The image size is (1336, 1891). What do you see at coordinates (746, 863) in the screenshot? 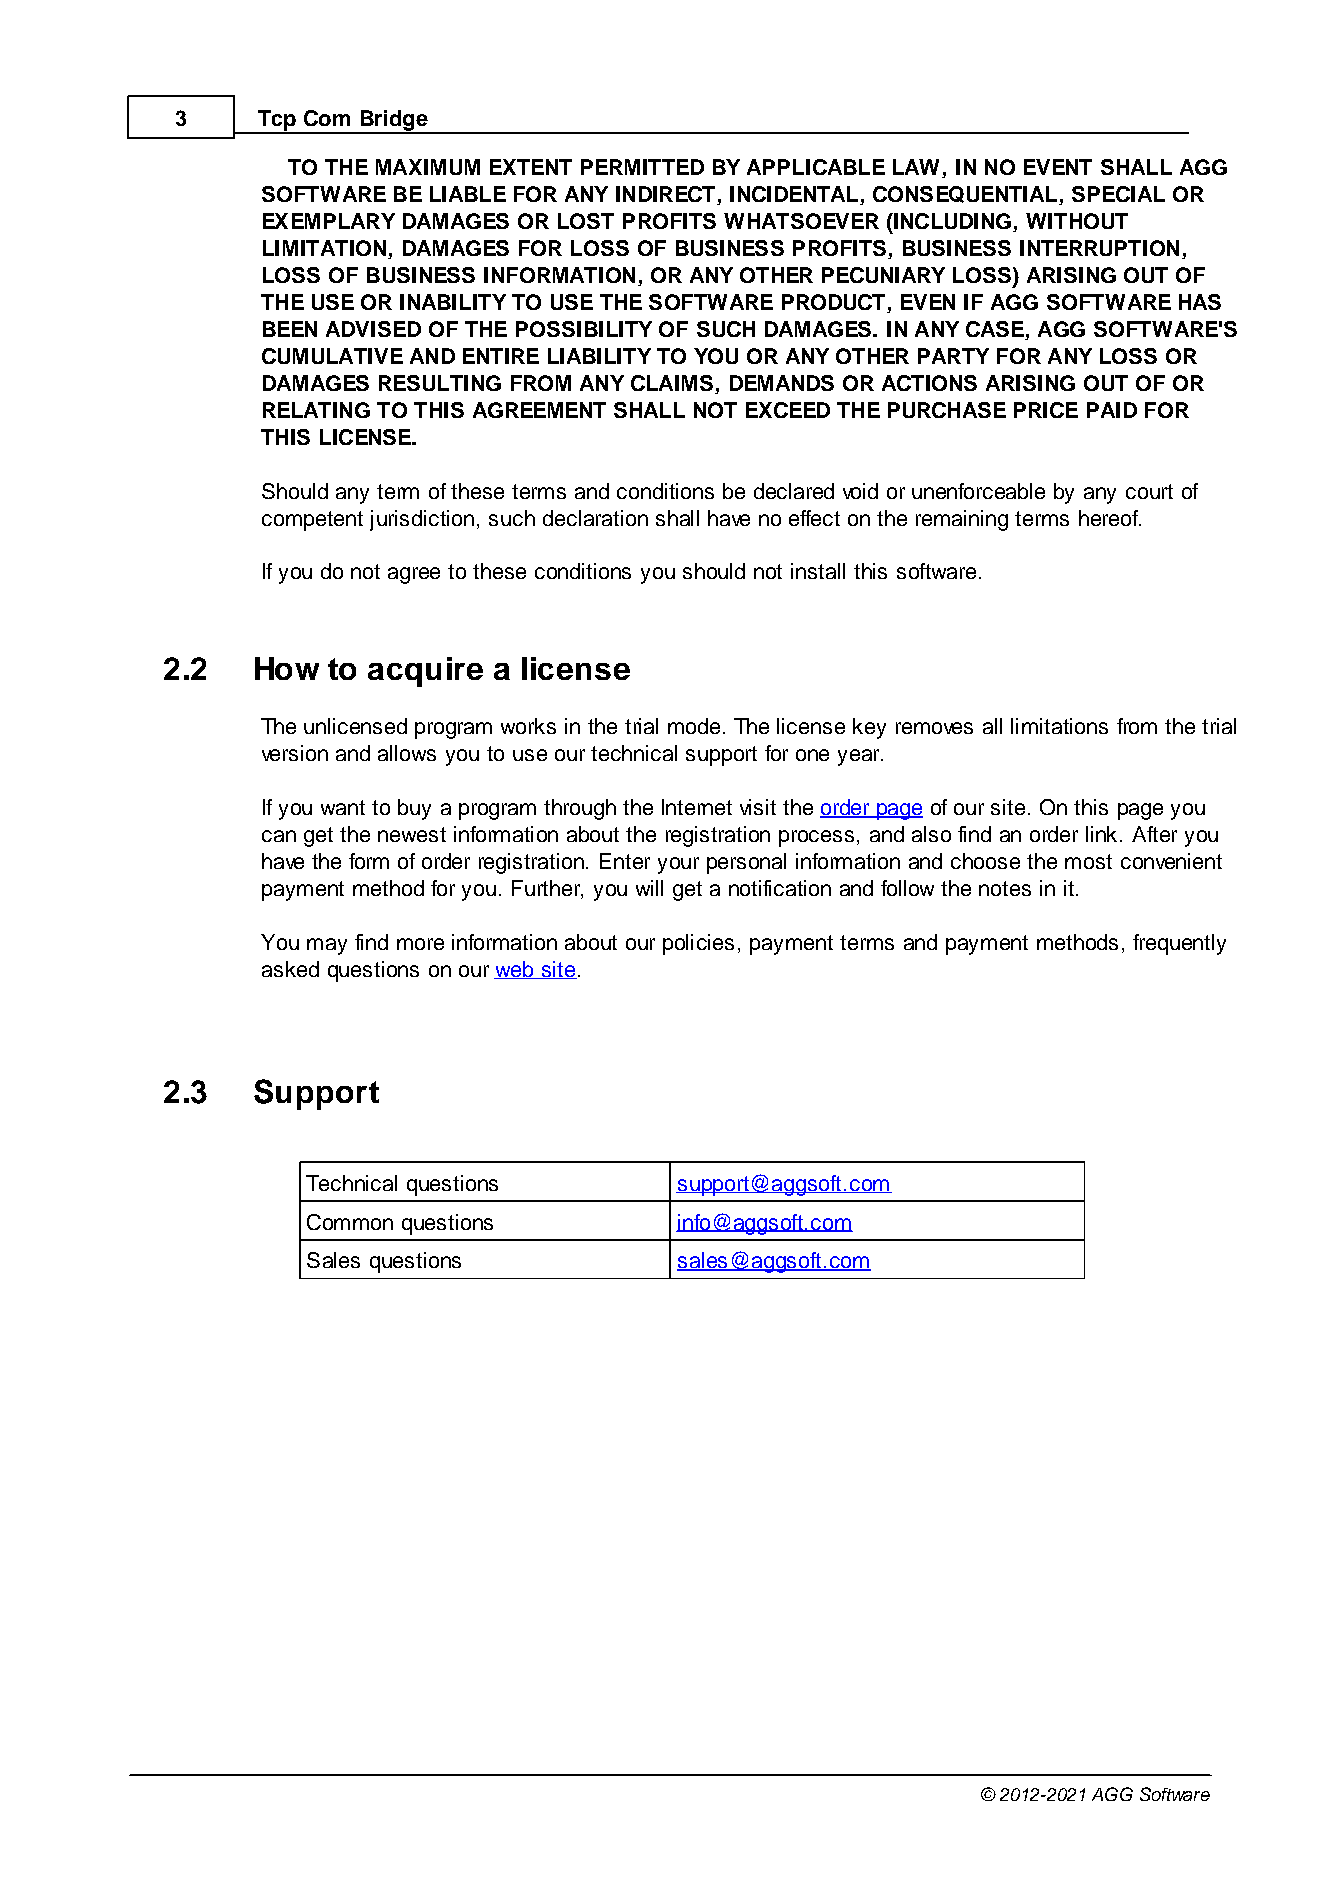
I see `personal` at bounding box center [746, 863].
